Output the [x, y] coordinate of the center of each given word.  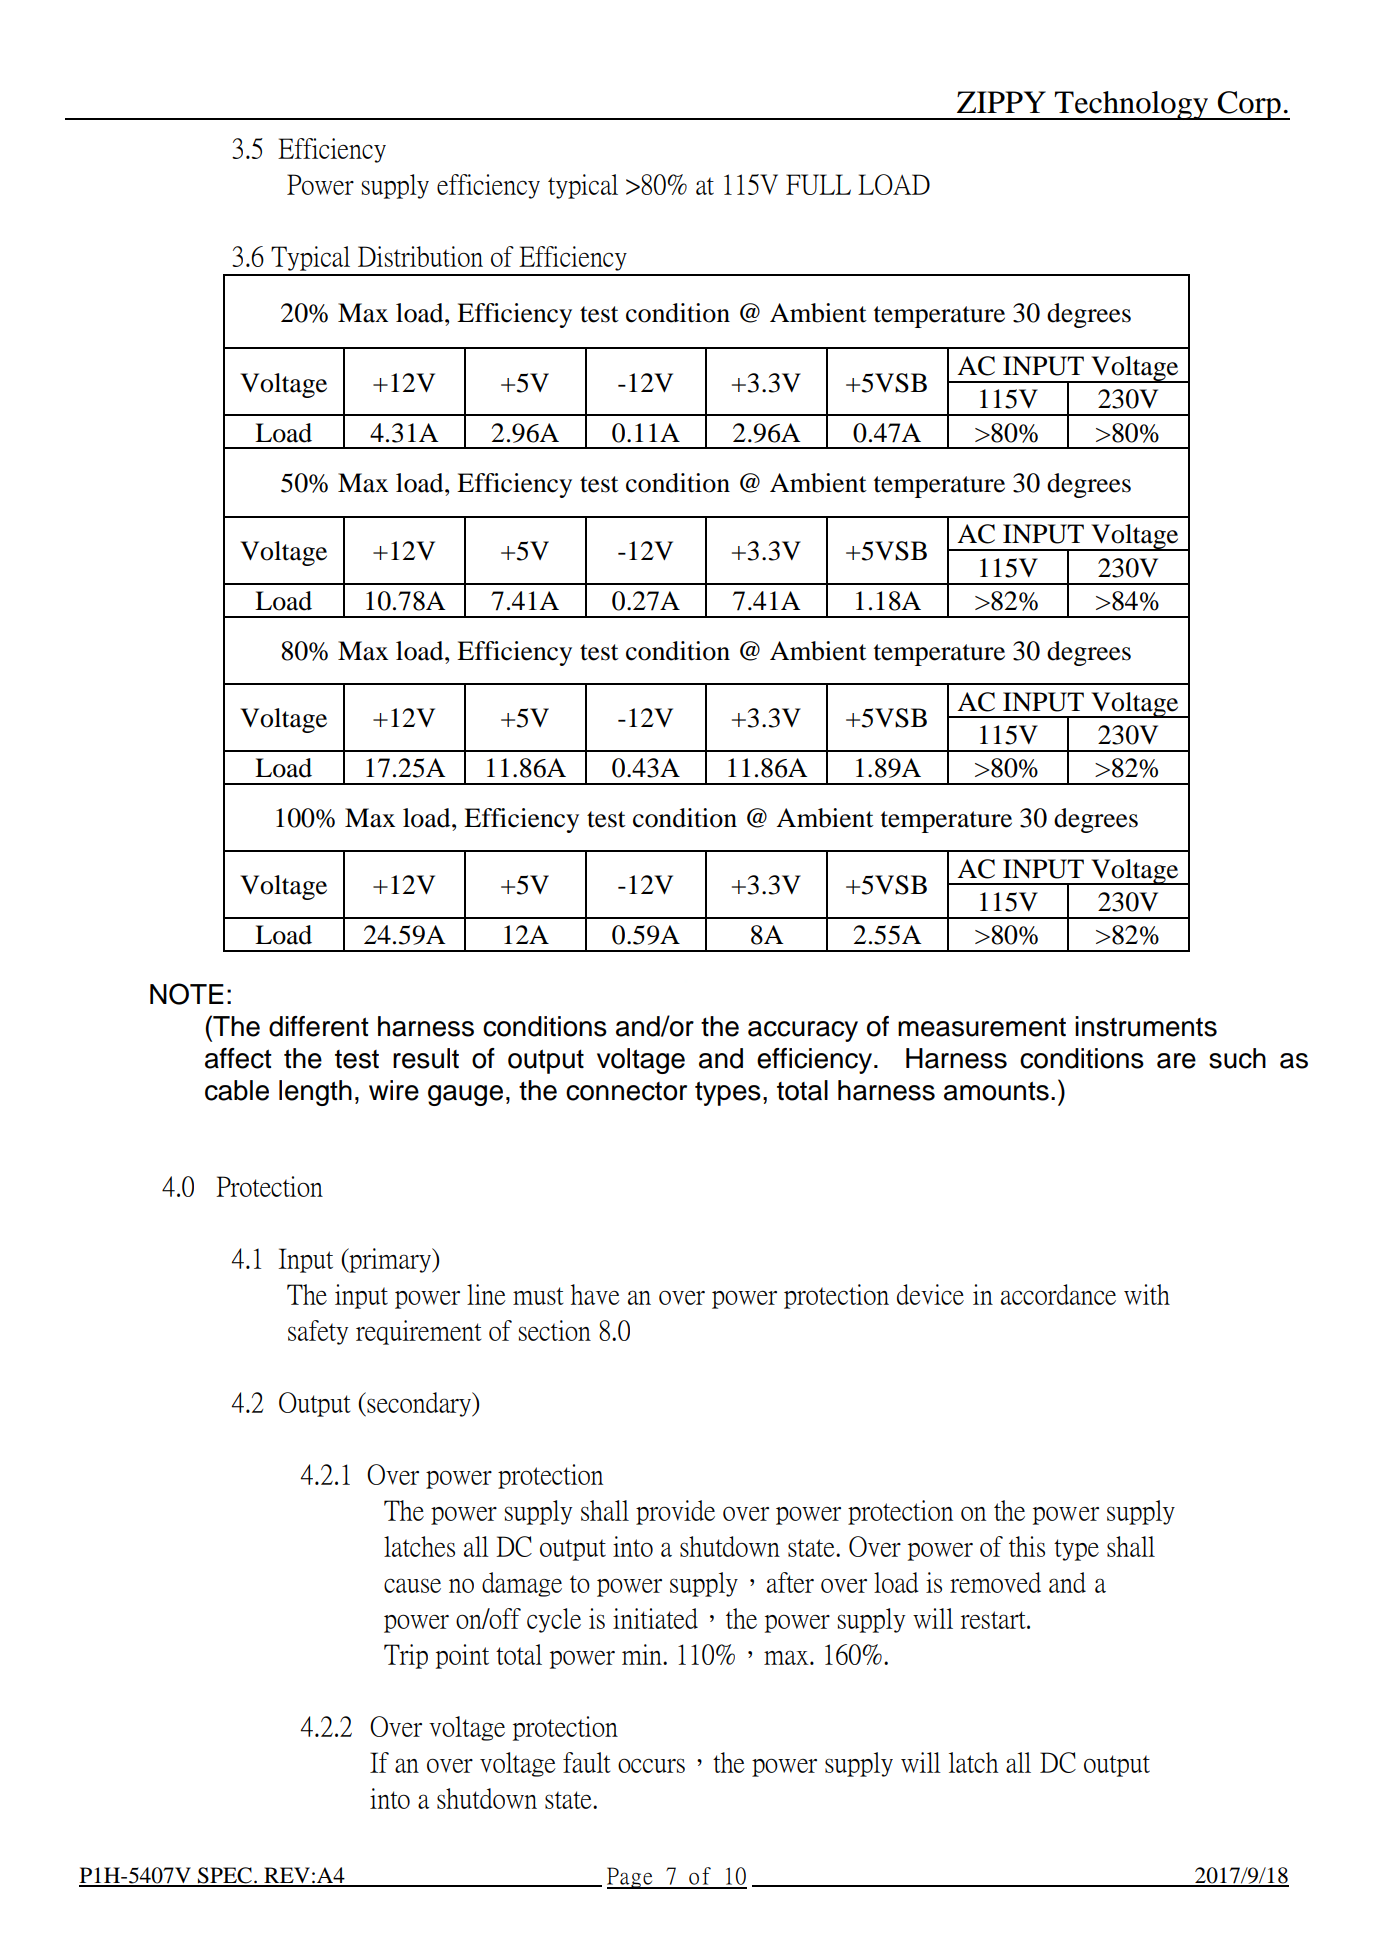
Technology [1132, 105]
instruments [1146, 1026]
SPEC [225, 1876]
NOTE [187, 994]
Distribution [420, 256]
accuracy [803, 1031]
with [1147, 1294]
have [595, 1294]
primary [390, 1260]
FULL [818, 184]
